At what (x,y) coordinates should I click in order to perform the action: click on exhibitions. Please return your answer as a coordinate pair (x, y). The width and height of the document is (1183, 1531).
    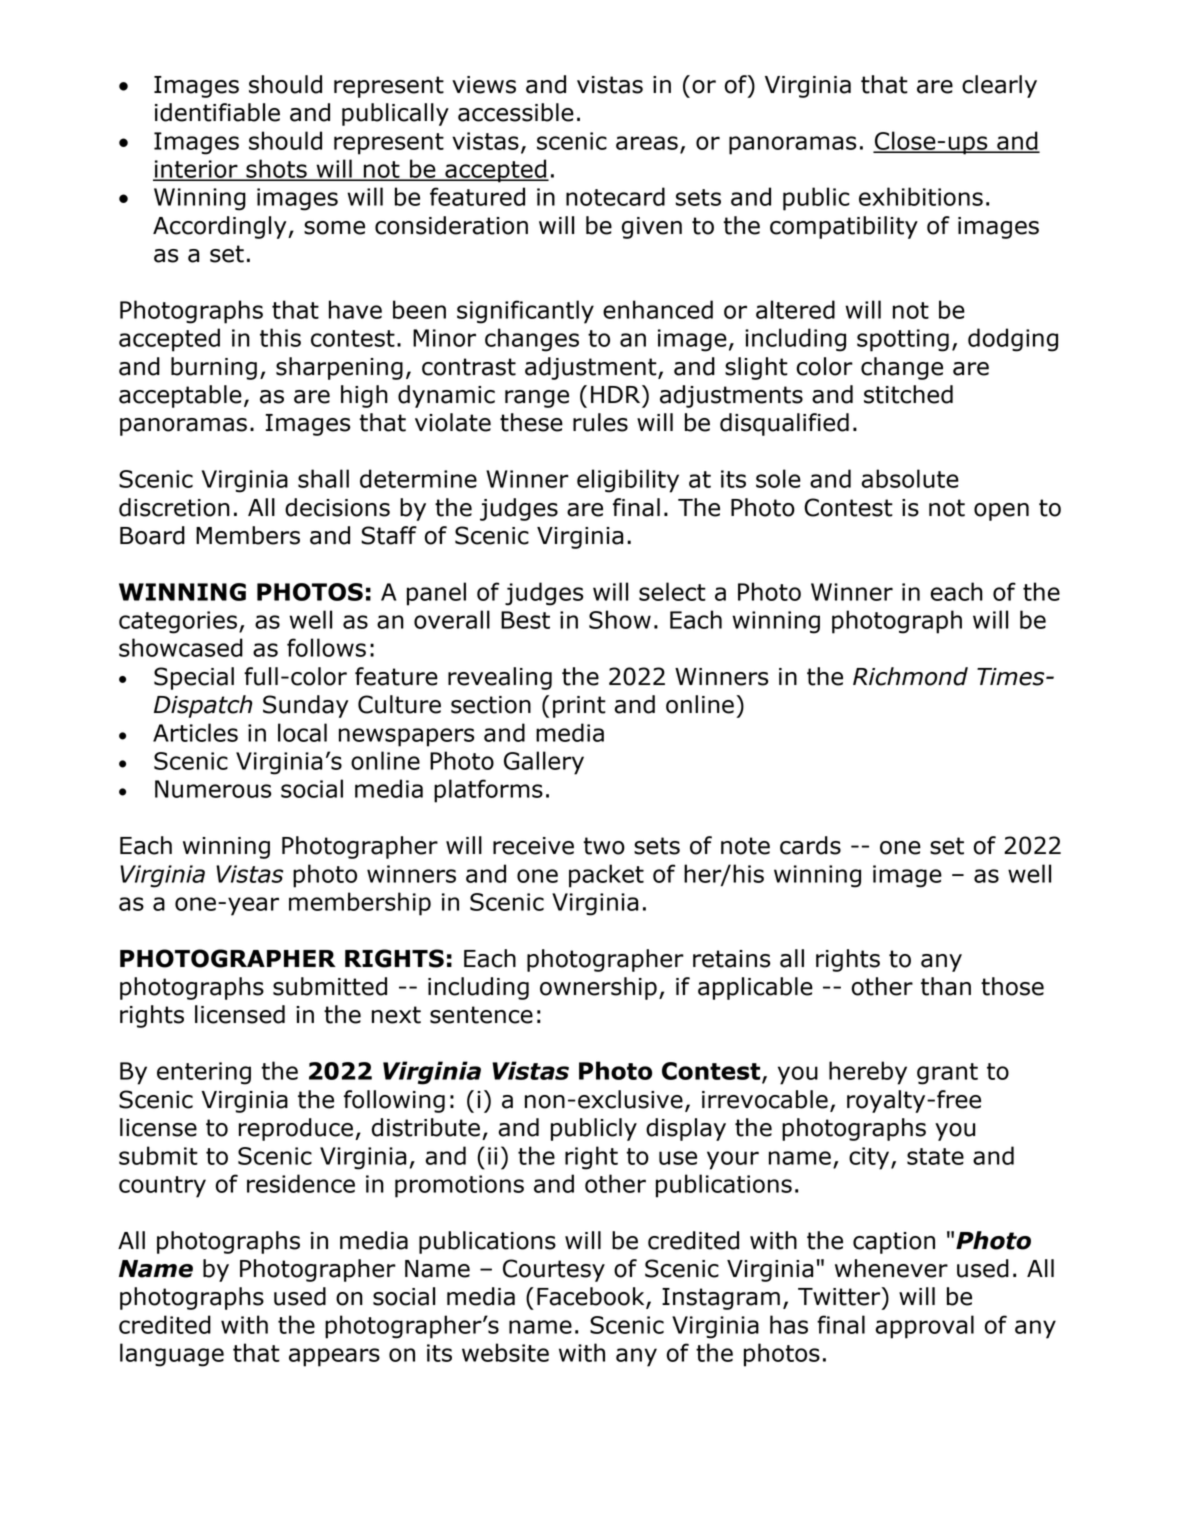
    Looking at the image, I should click on (921, 196).
